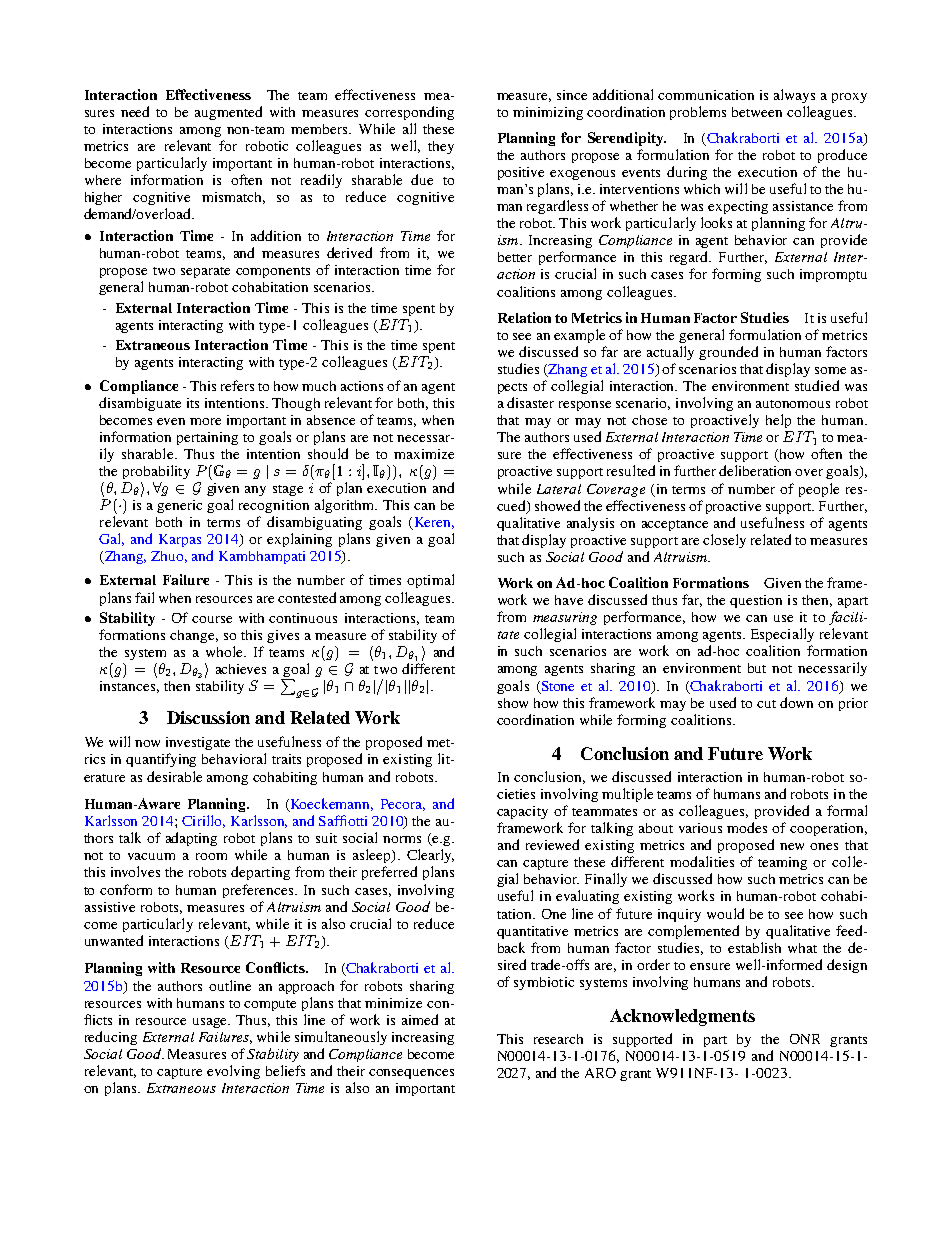 This screenshot has width=952, height=1233. What do you see at coordinates (728, 353) in the screenshot?
I see `grounded` at bounding box center [728, 353].
